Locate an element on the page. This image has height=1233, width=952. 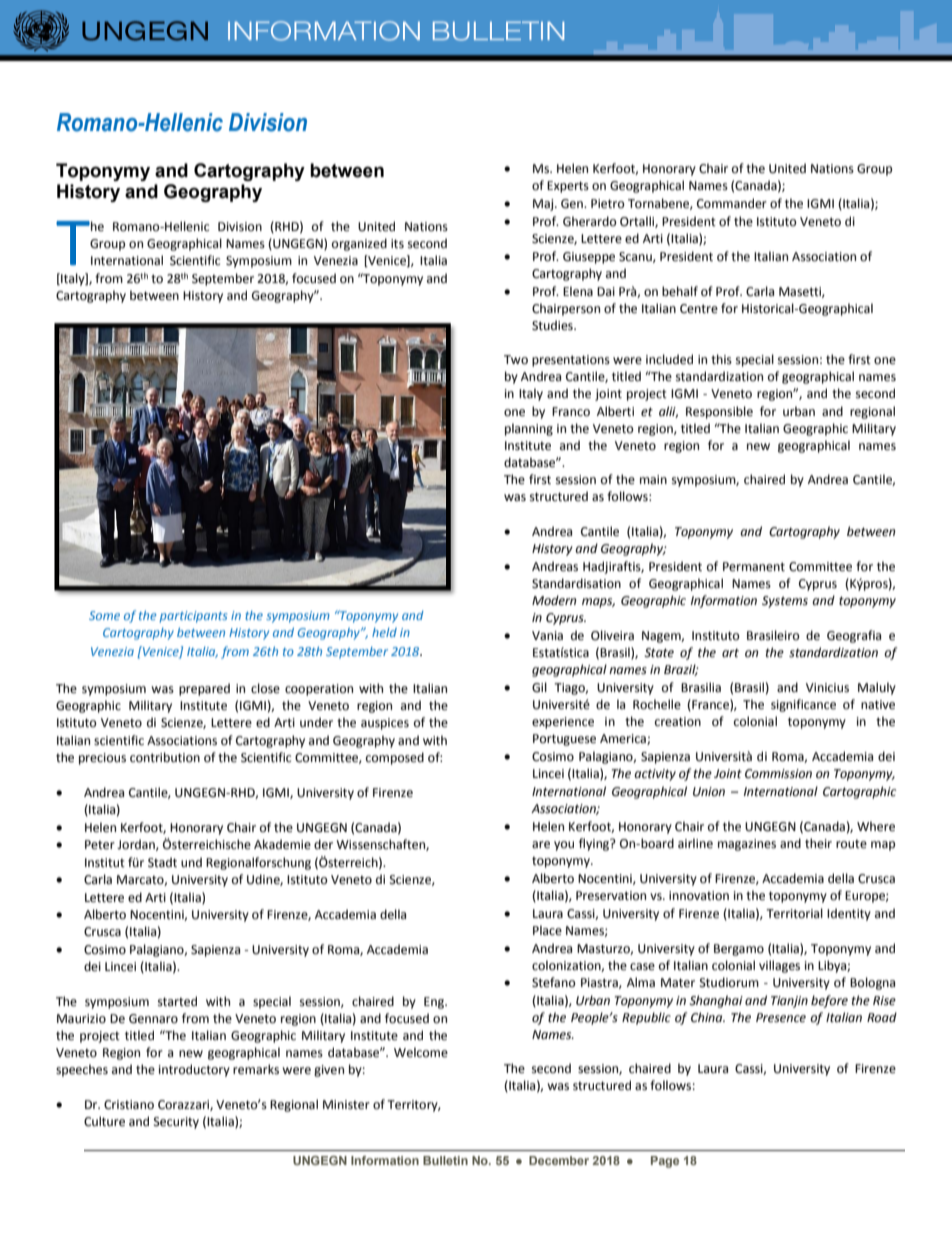
Maj is located at coordinates (544, 205).
